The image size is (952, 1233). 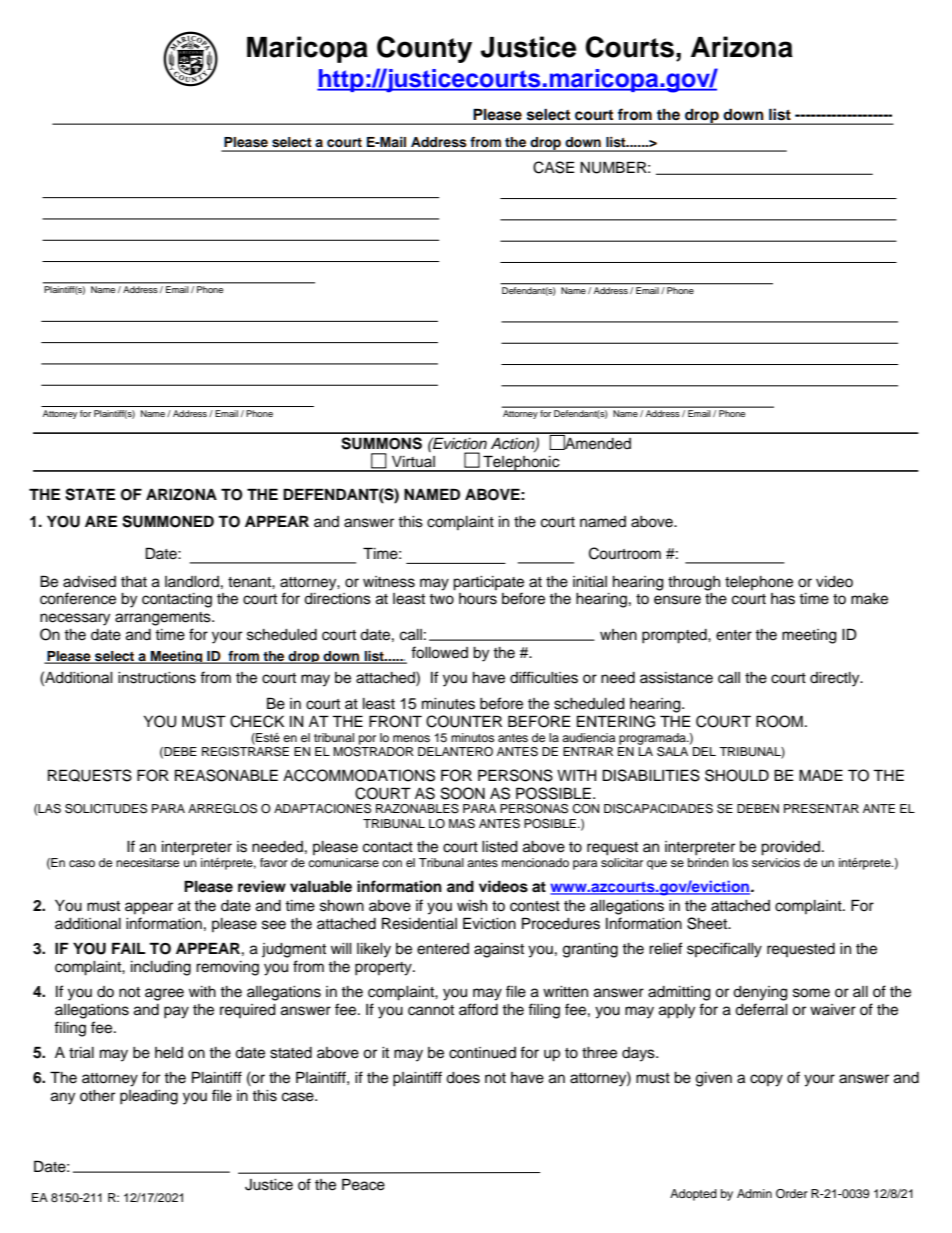 I want to click on Telephonic, so click(x=521, y=463).
